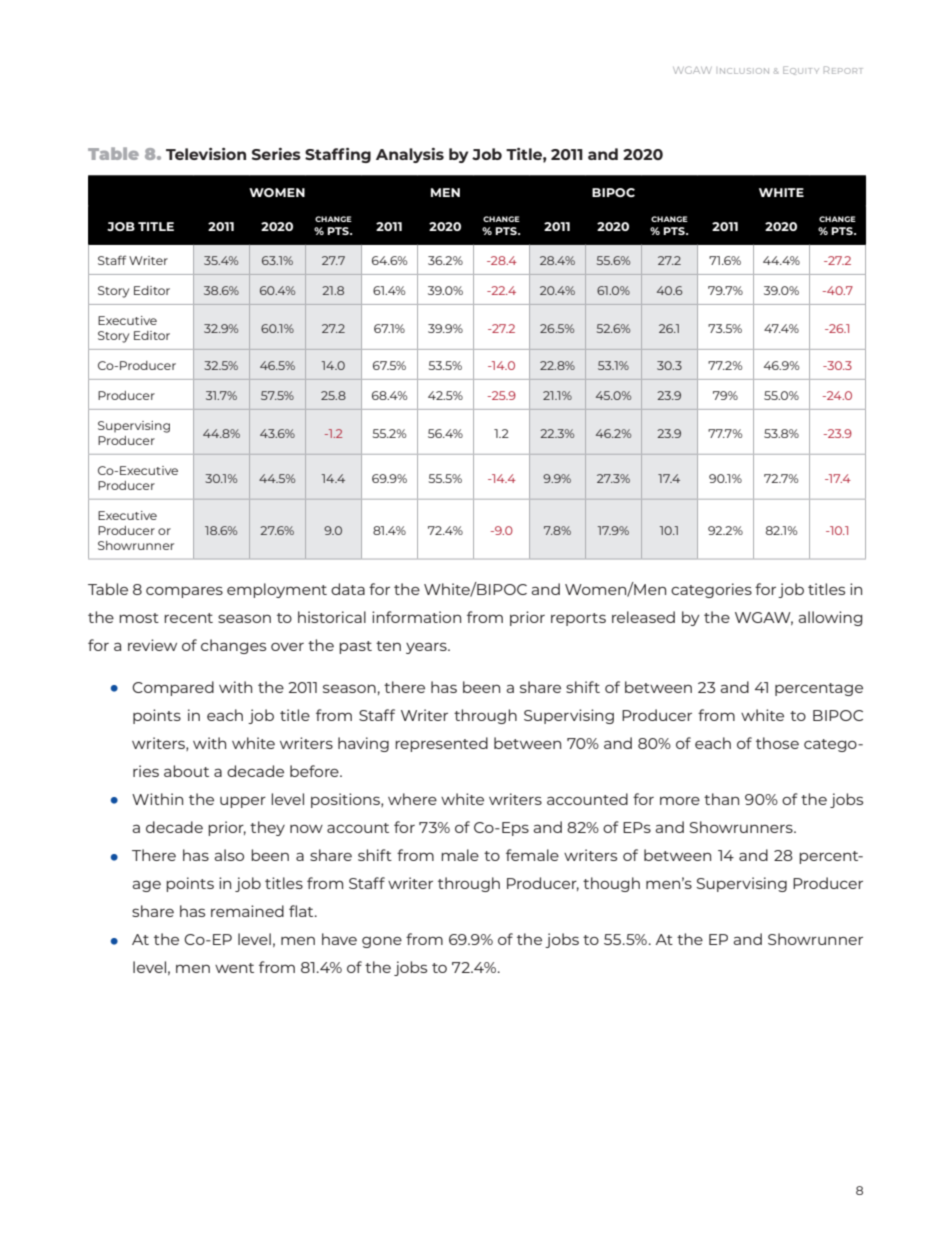  Describe the element at coordinates (234, 968) in the image. I see `went` at that location.
